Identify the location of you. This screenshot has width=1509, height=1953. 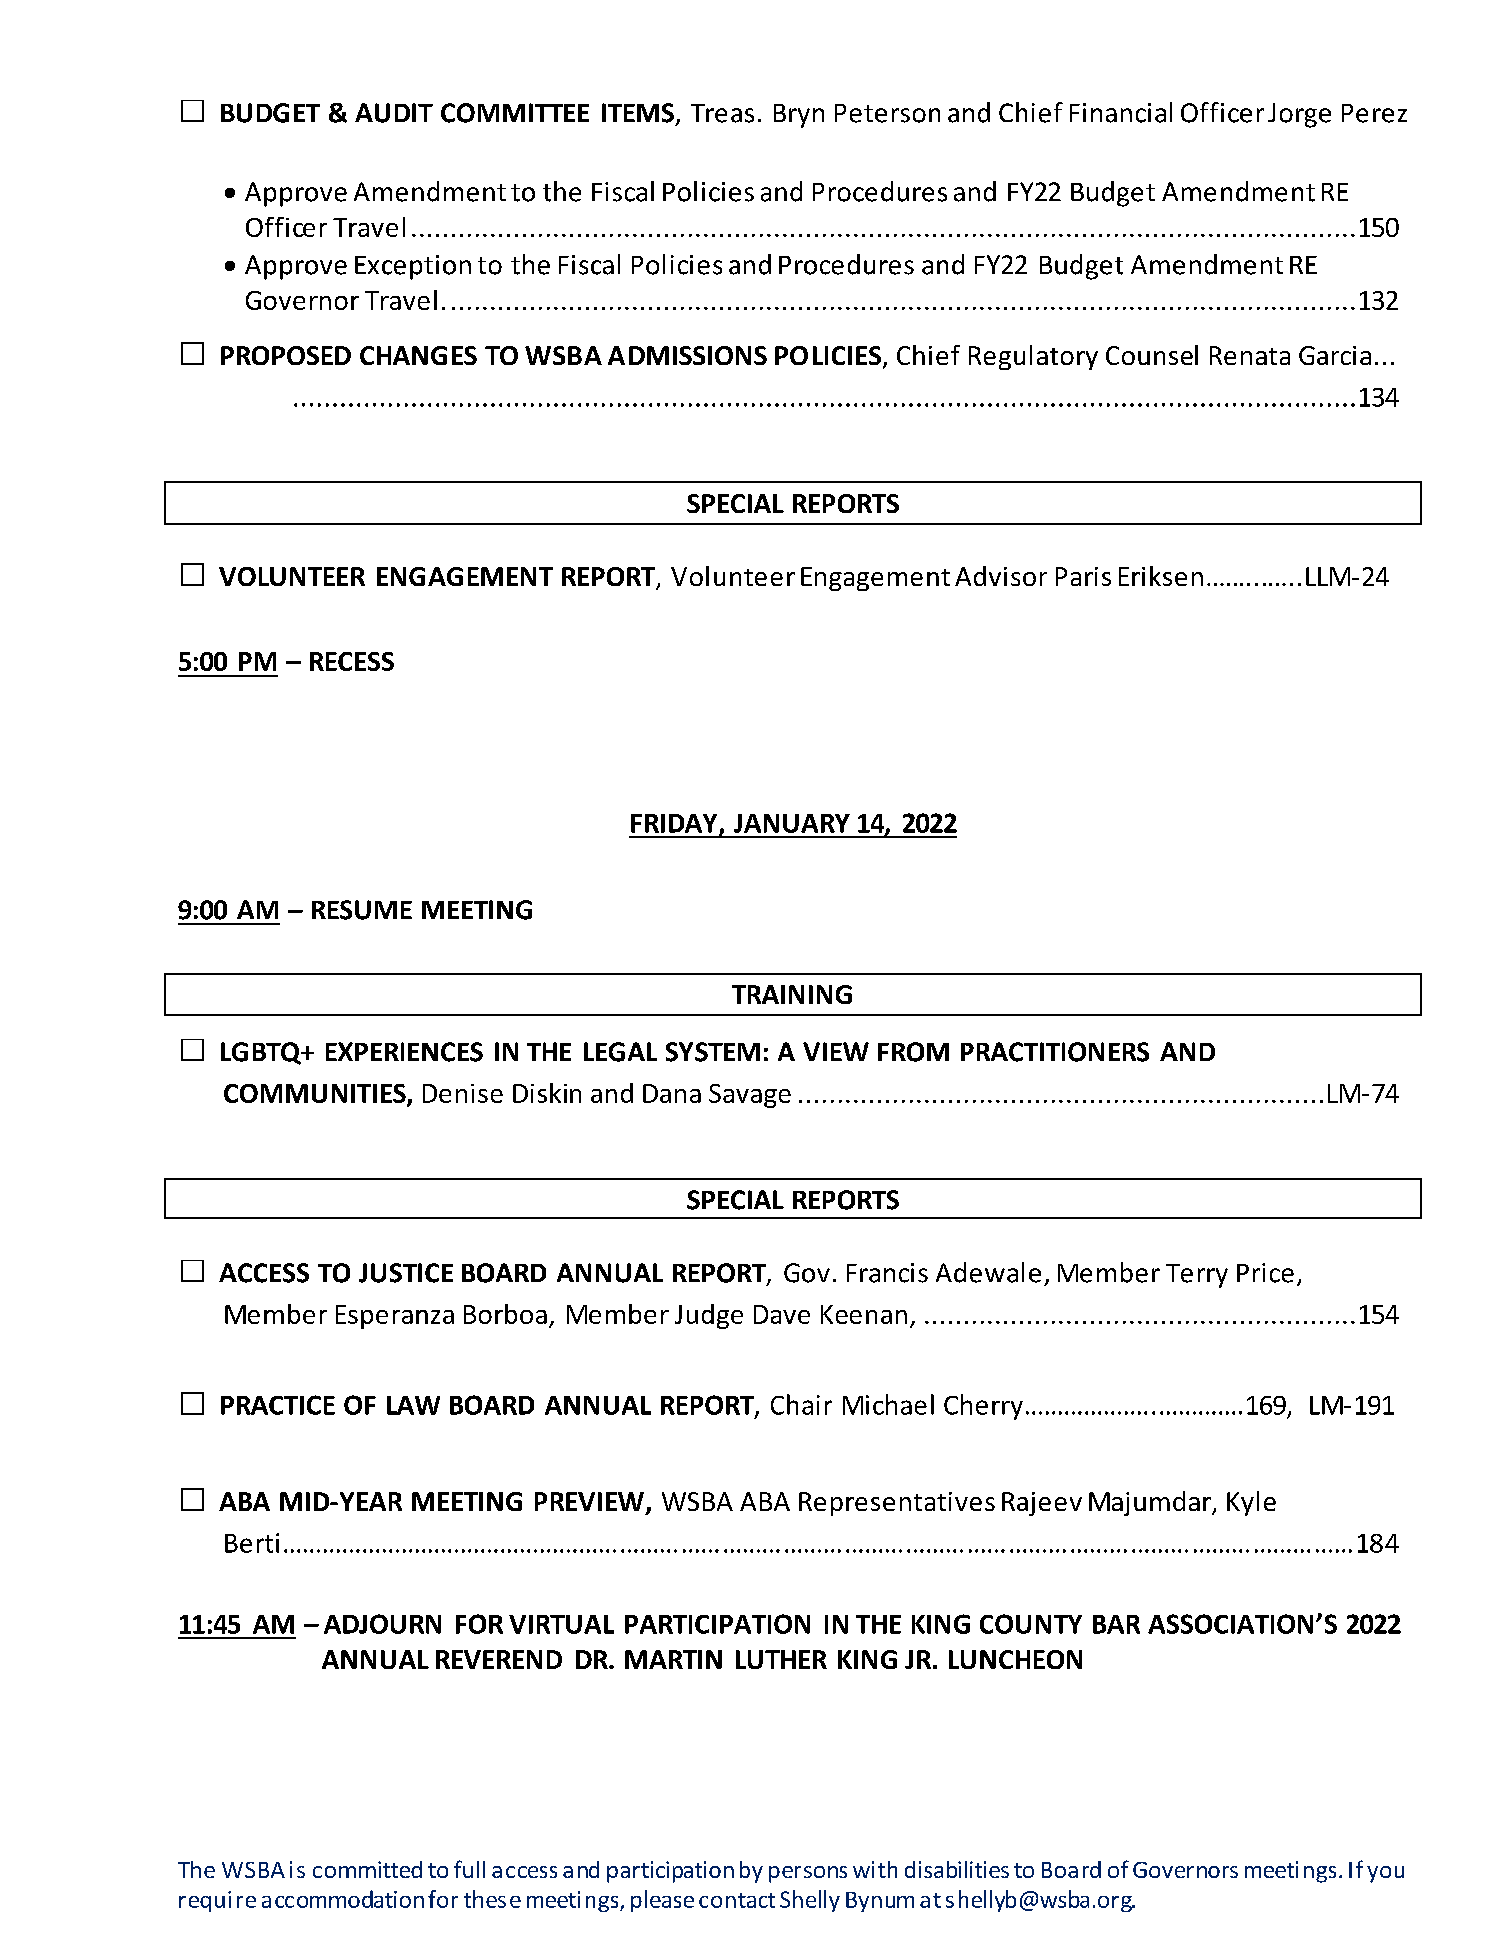
(1385, 1874).
